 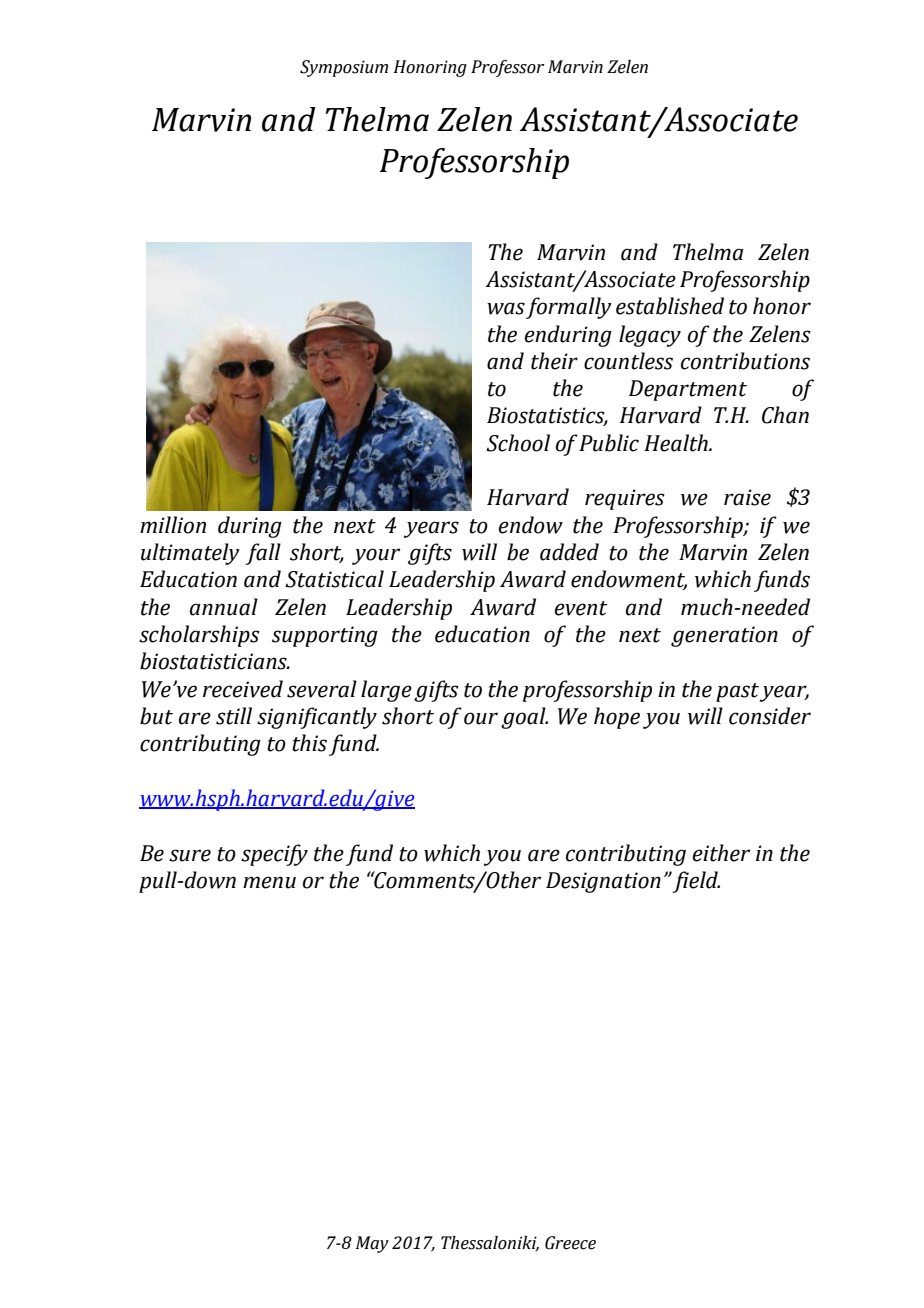 What do you see at coordinates (344, 68) in the screenshot?
I see `Symposium` at bounding box center [344, 68].
